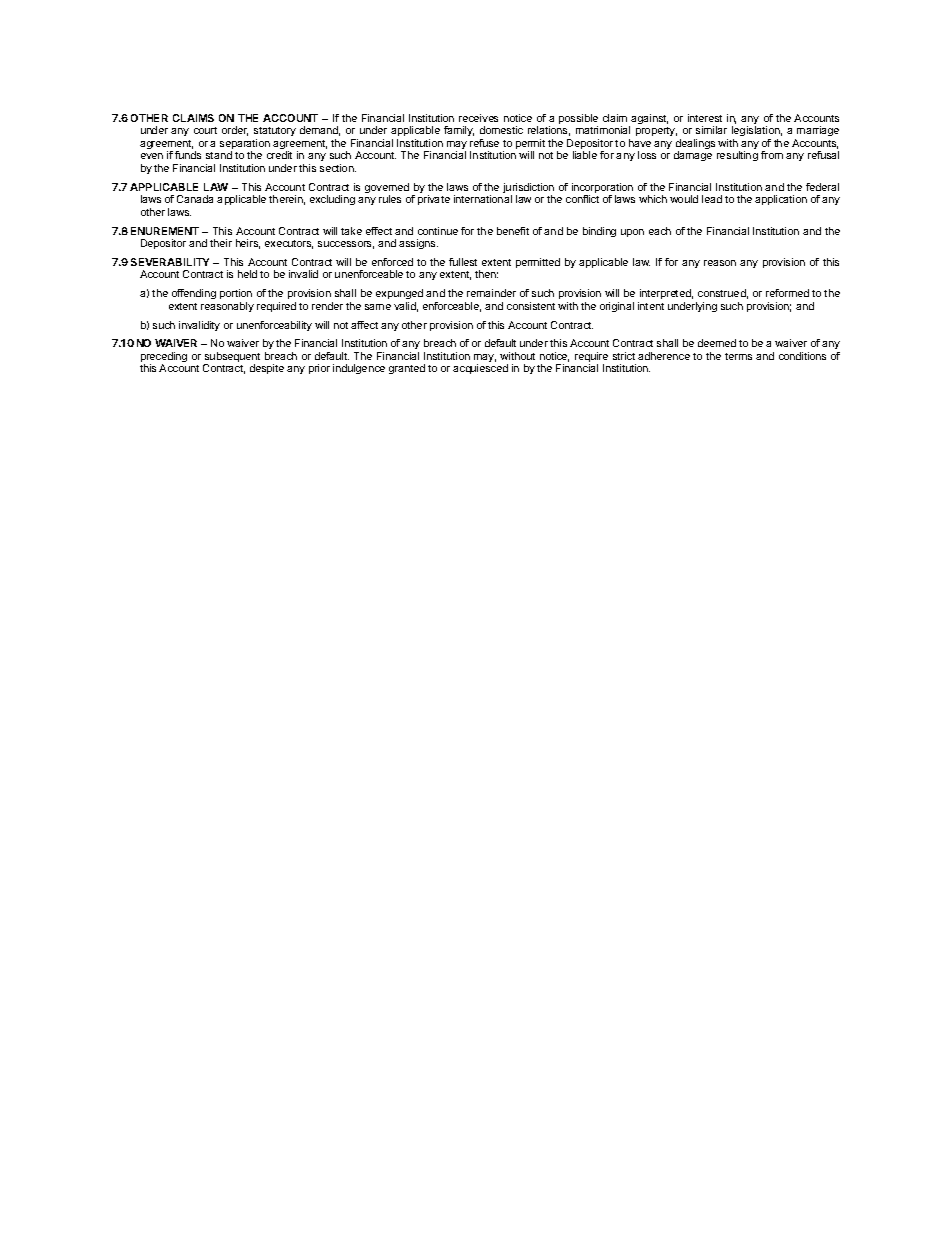  What do you see at coordinates (738, 356) in the image?
I see `terms` at bounding box center [738, 356].
